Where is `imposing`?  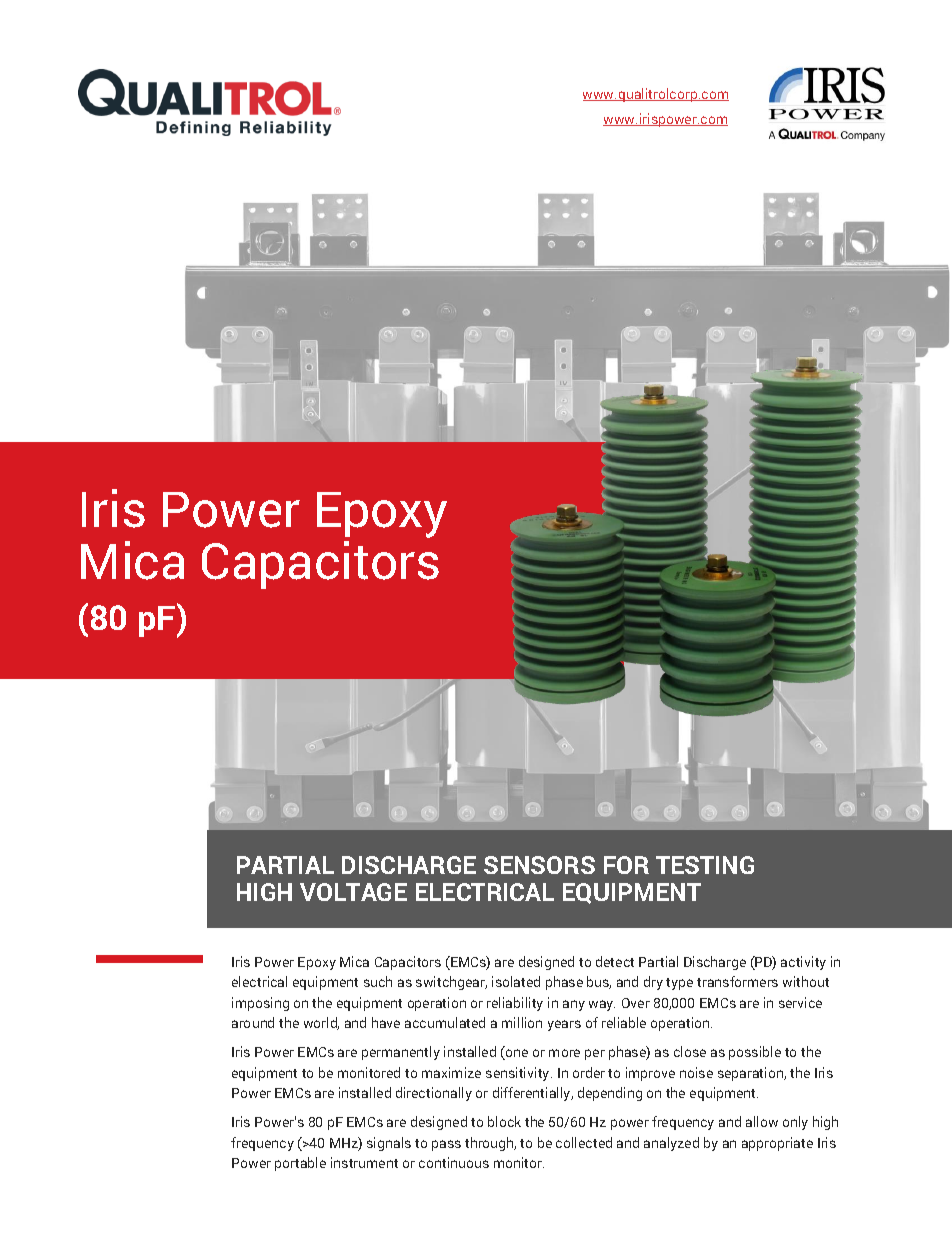
imposing is located at coordinates (260, 1004).
